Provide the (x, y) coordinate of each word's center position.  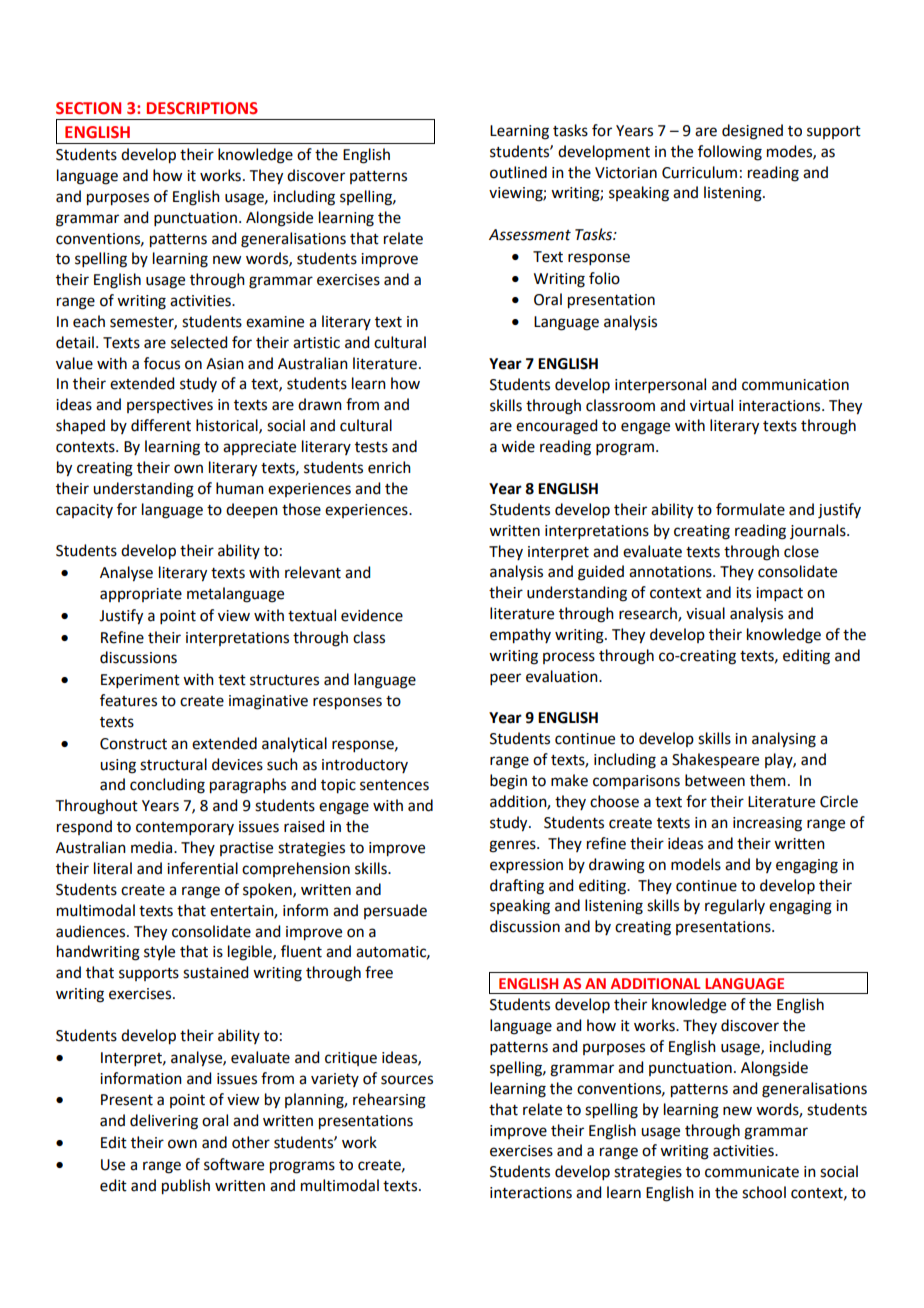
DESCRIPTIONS (202, 108)
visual (705, 613)
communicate (752, 1172)
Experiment (140, 681)
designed (752, 132)
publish (186, 1187)
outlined (518, 172)
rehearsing (389, 1101)
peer (505, 679)
